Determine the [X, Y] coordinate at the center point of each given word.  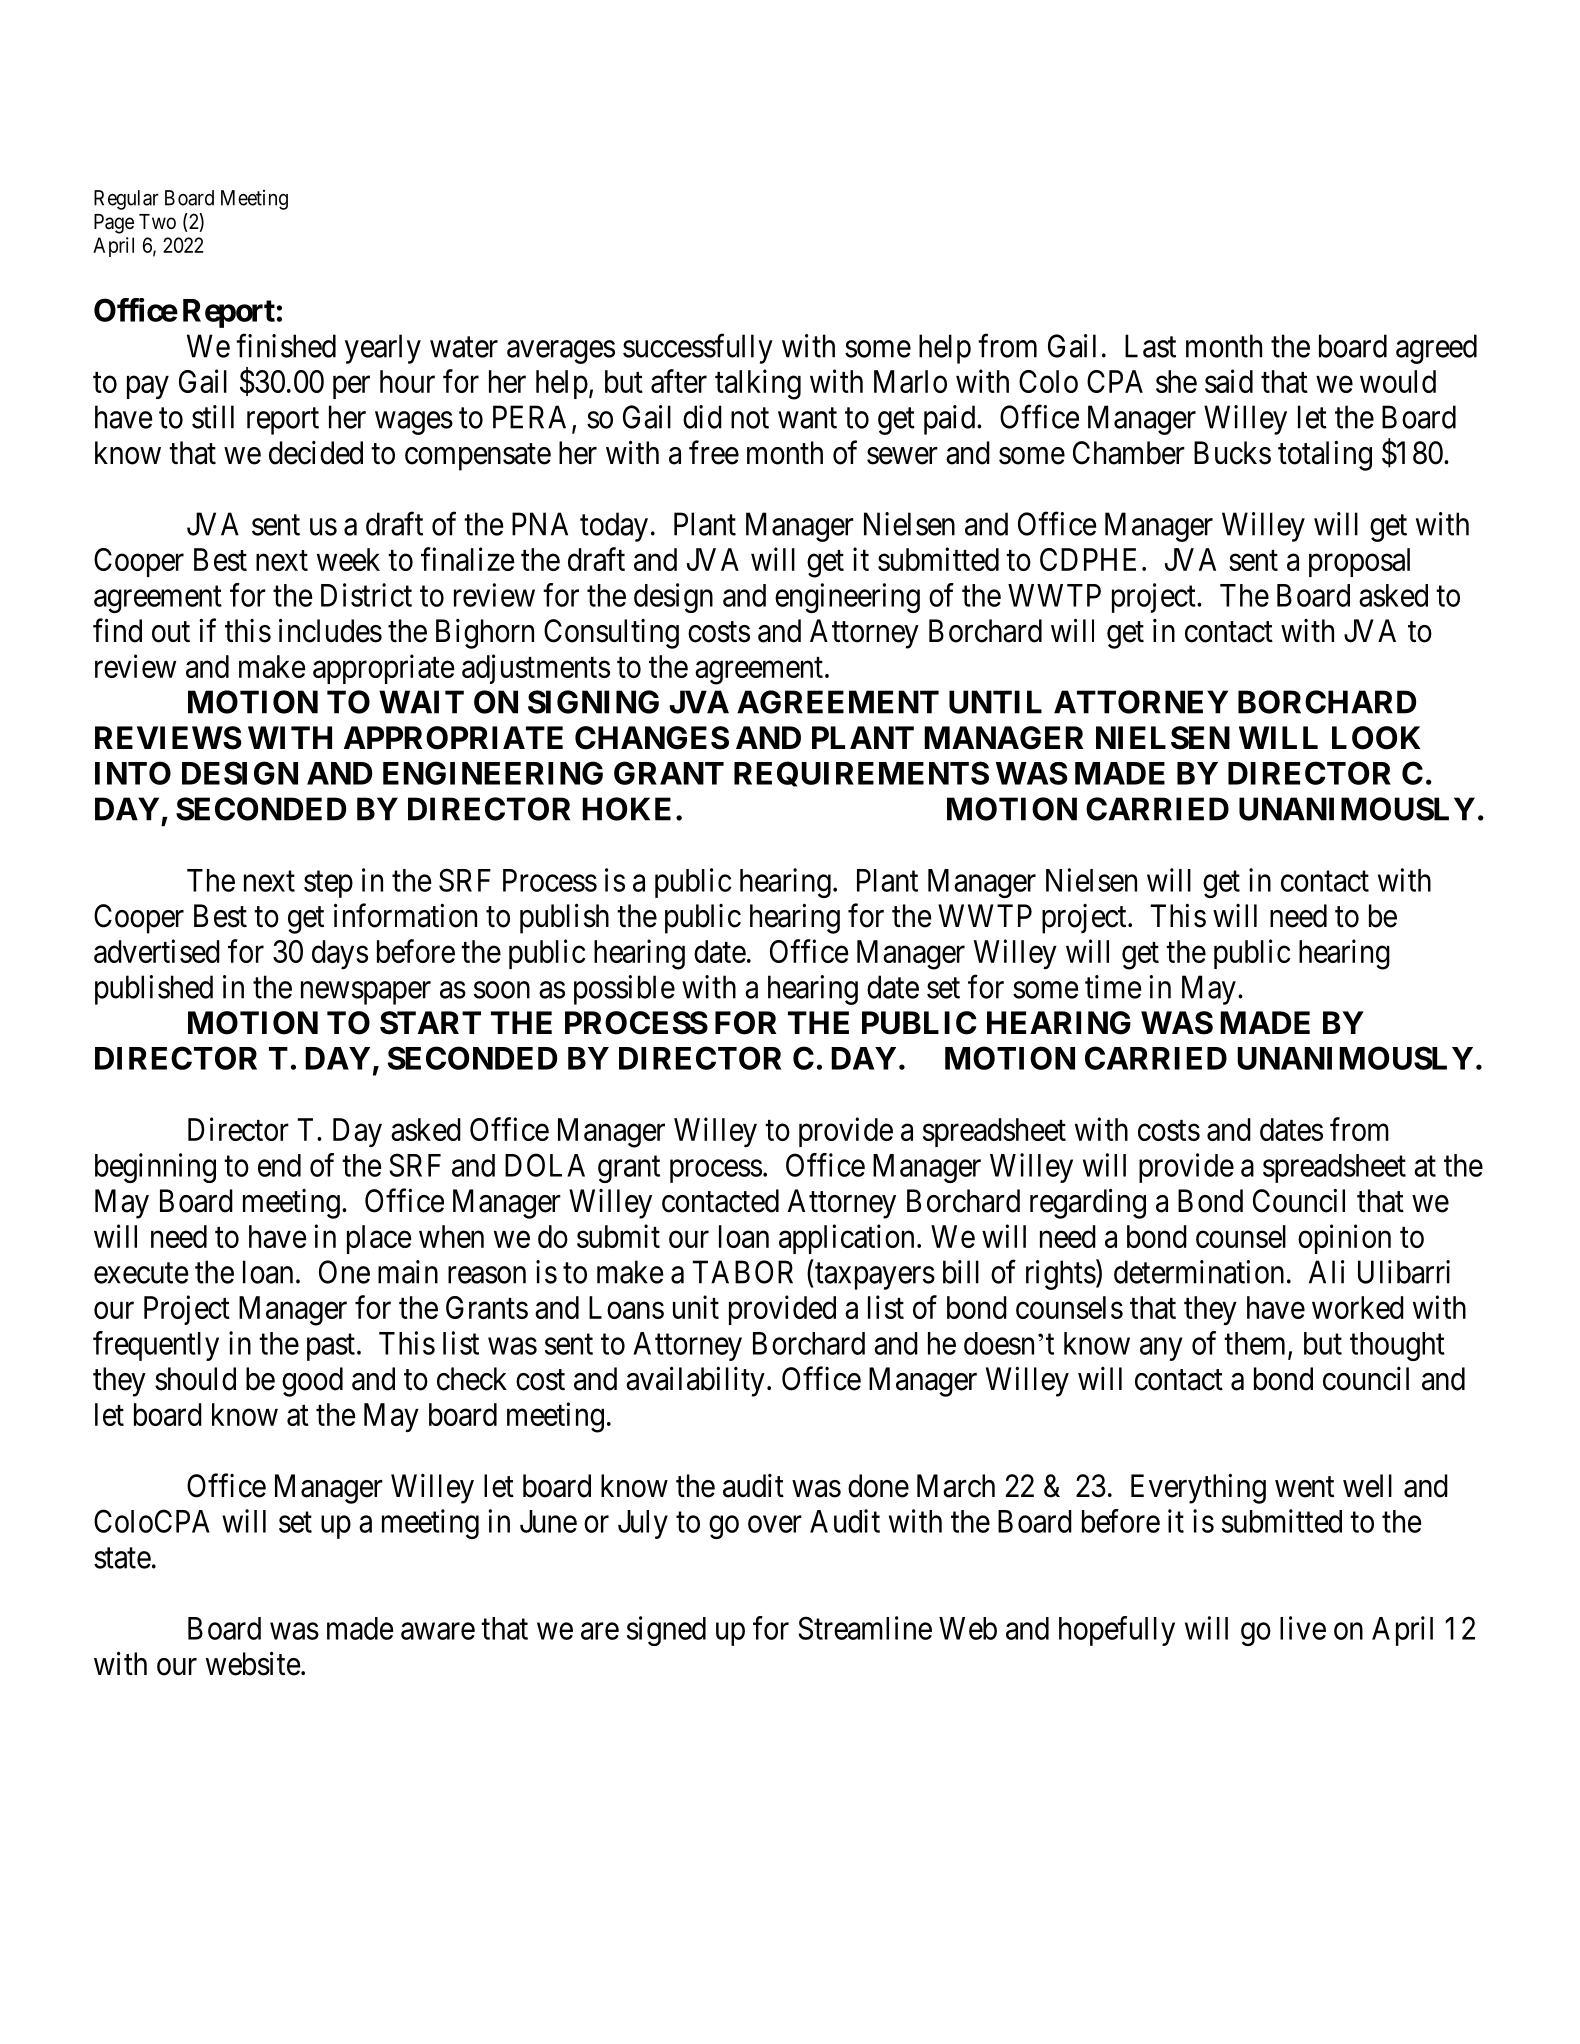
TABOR [743, 1272]
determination [1199, 1272]
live [1303, 1628]
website [253, 1663]
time [1113, 987]
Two [157, 221]
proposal [1359, 562]
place [379, 1239]
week [348, 559]
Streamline [865, 1628]
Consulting [611, 634]
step [328, 884]
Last [1150, 346]
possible [624, 990]
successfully [698, 349]
